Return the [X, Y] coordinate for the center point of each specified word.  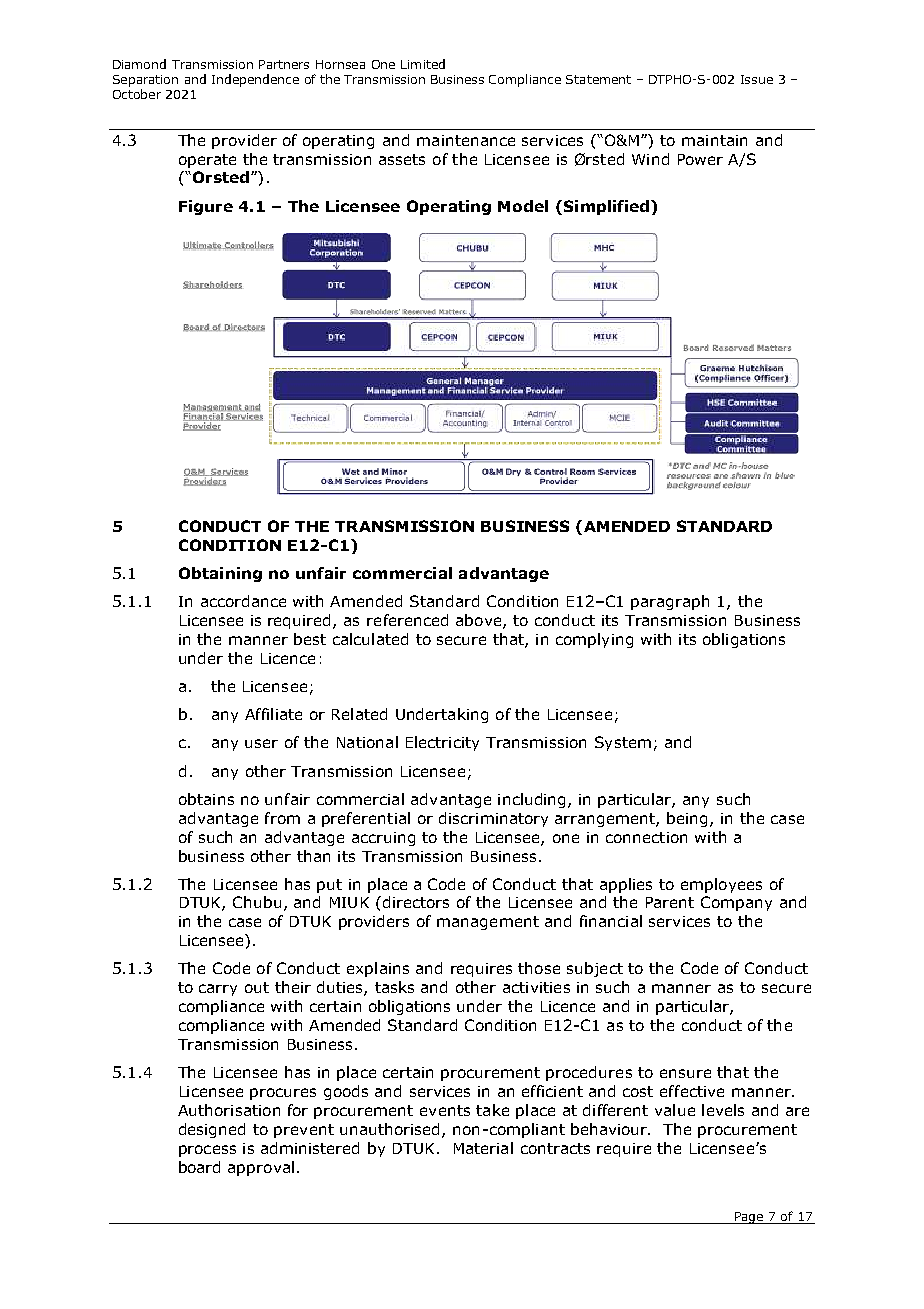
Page [749, 1218]
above [480, 621]
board [199, 1167]
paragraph [670, 602]
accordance [243, 601]
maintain [714, 140]
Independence [255, 80]
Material [483, 1148]
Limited [423, 64]
